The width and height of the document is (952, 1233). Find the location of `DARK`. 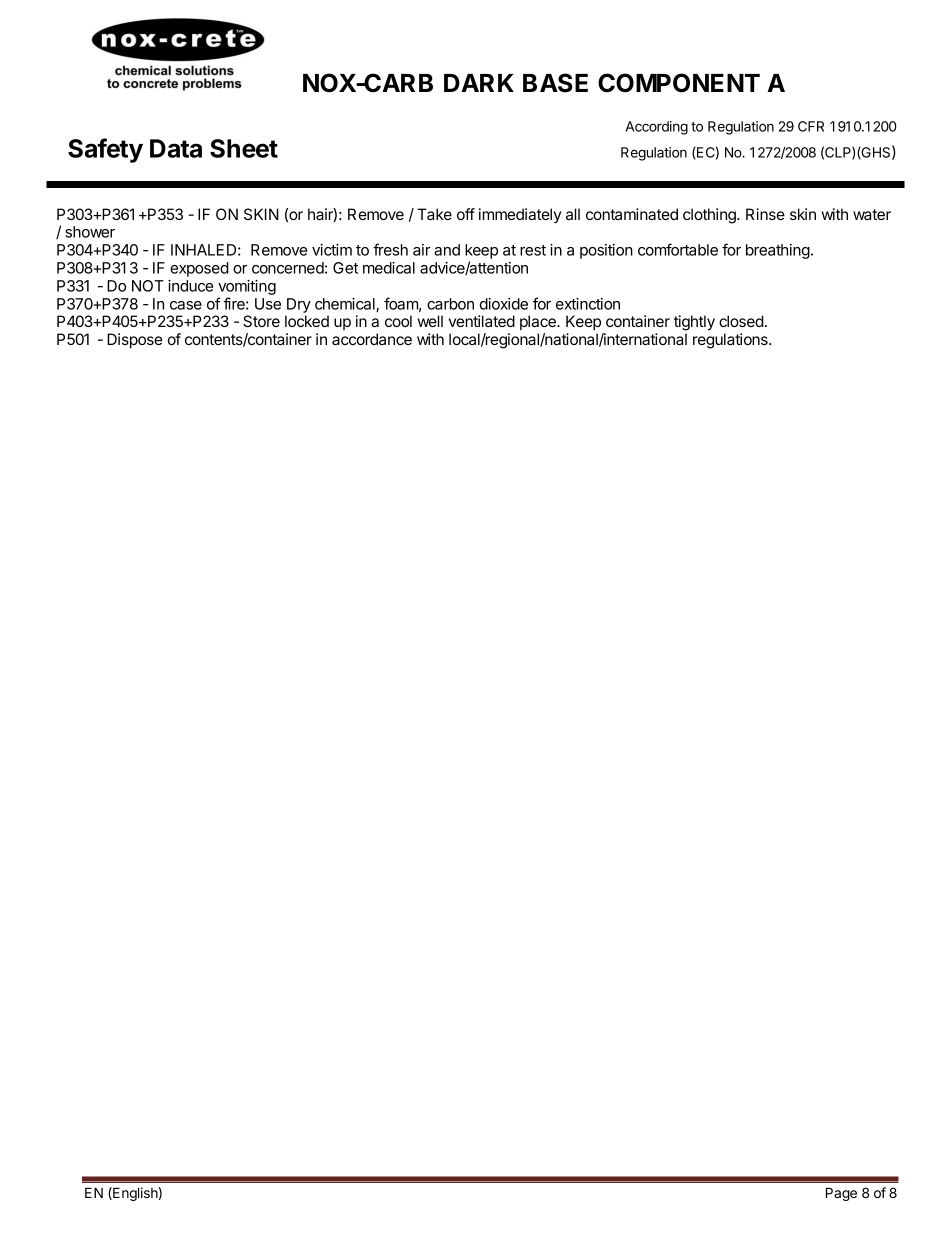

DARK is located at coordinates (479, 83).
